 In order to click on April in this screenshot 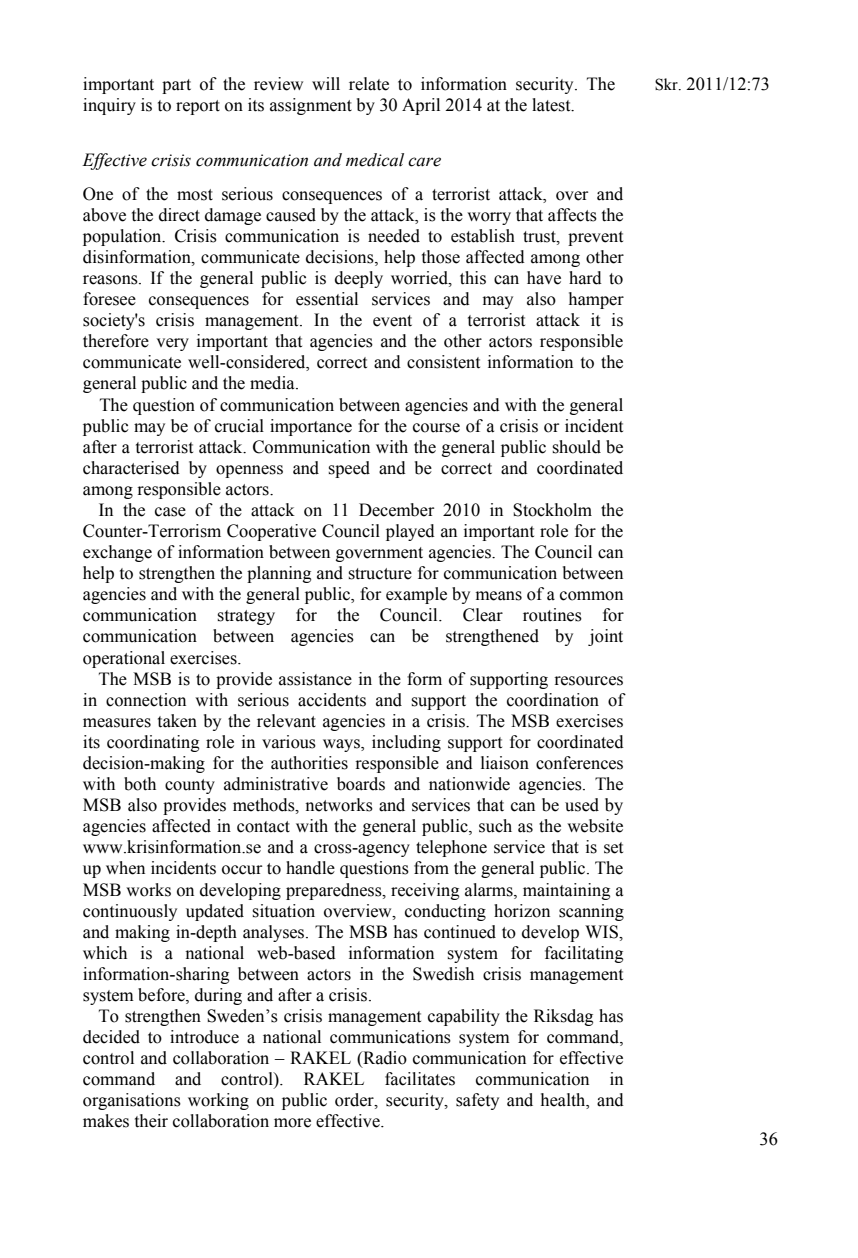, I will do `click(421, 106)`.
